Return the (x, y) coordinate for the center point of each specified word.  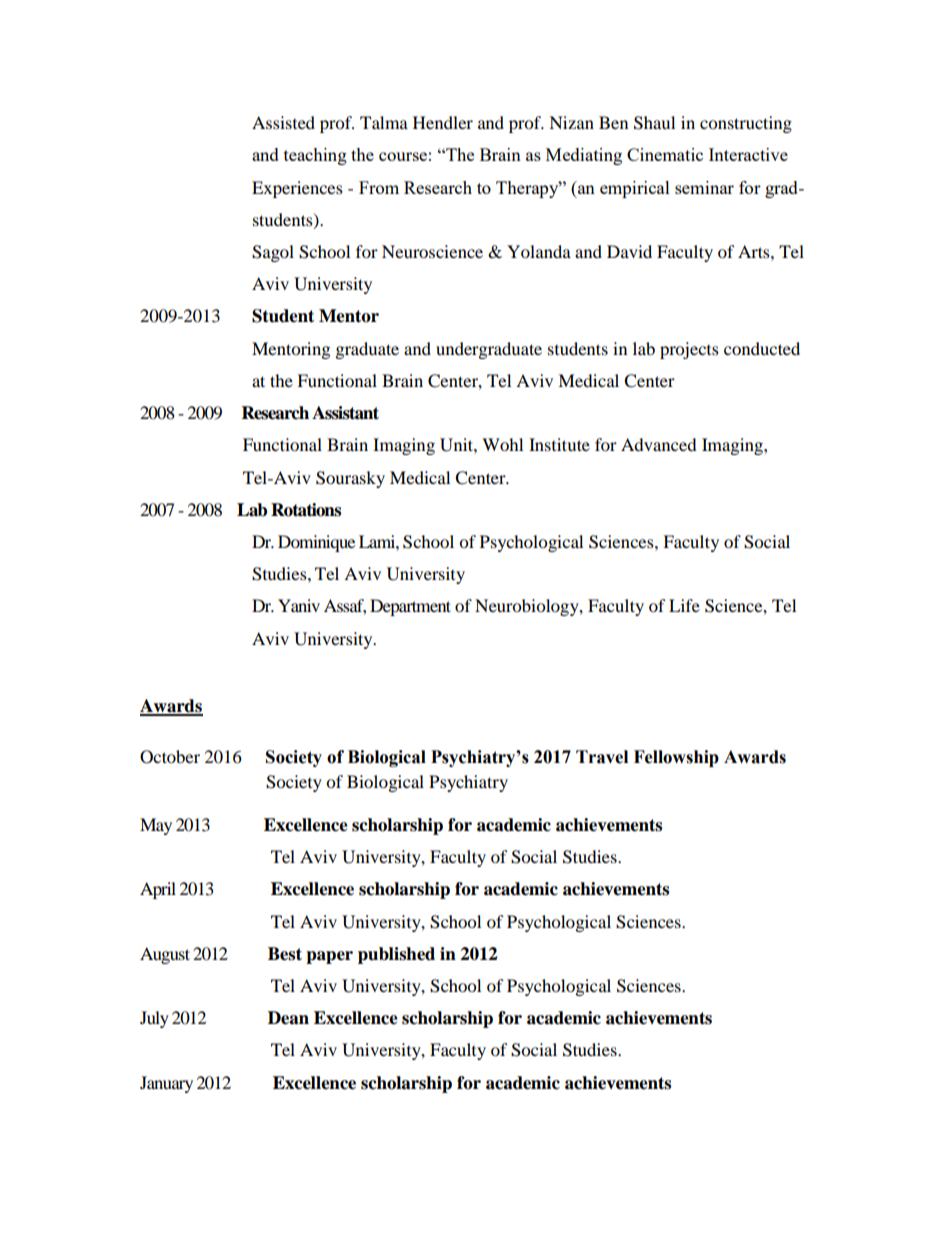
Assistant (345, 413)
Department (410, 607)
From (379, 187)
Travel (602, 757)
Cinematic (665, 154)
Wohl (502, 444)
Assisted (283, 122)
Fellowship (676, 758)
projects (689, 350)
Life (684, 605)
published (396, 955)
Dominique (316, 543)
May (156, 826)
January (166, 1084)
